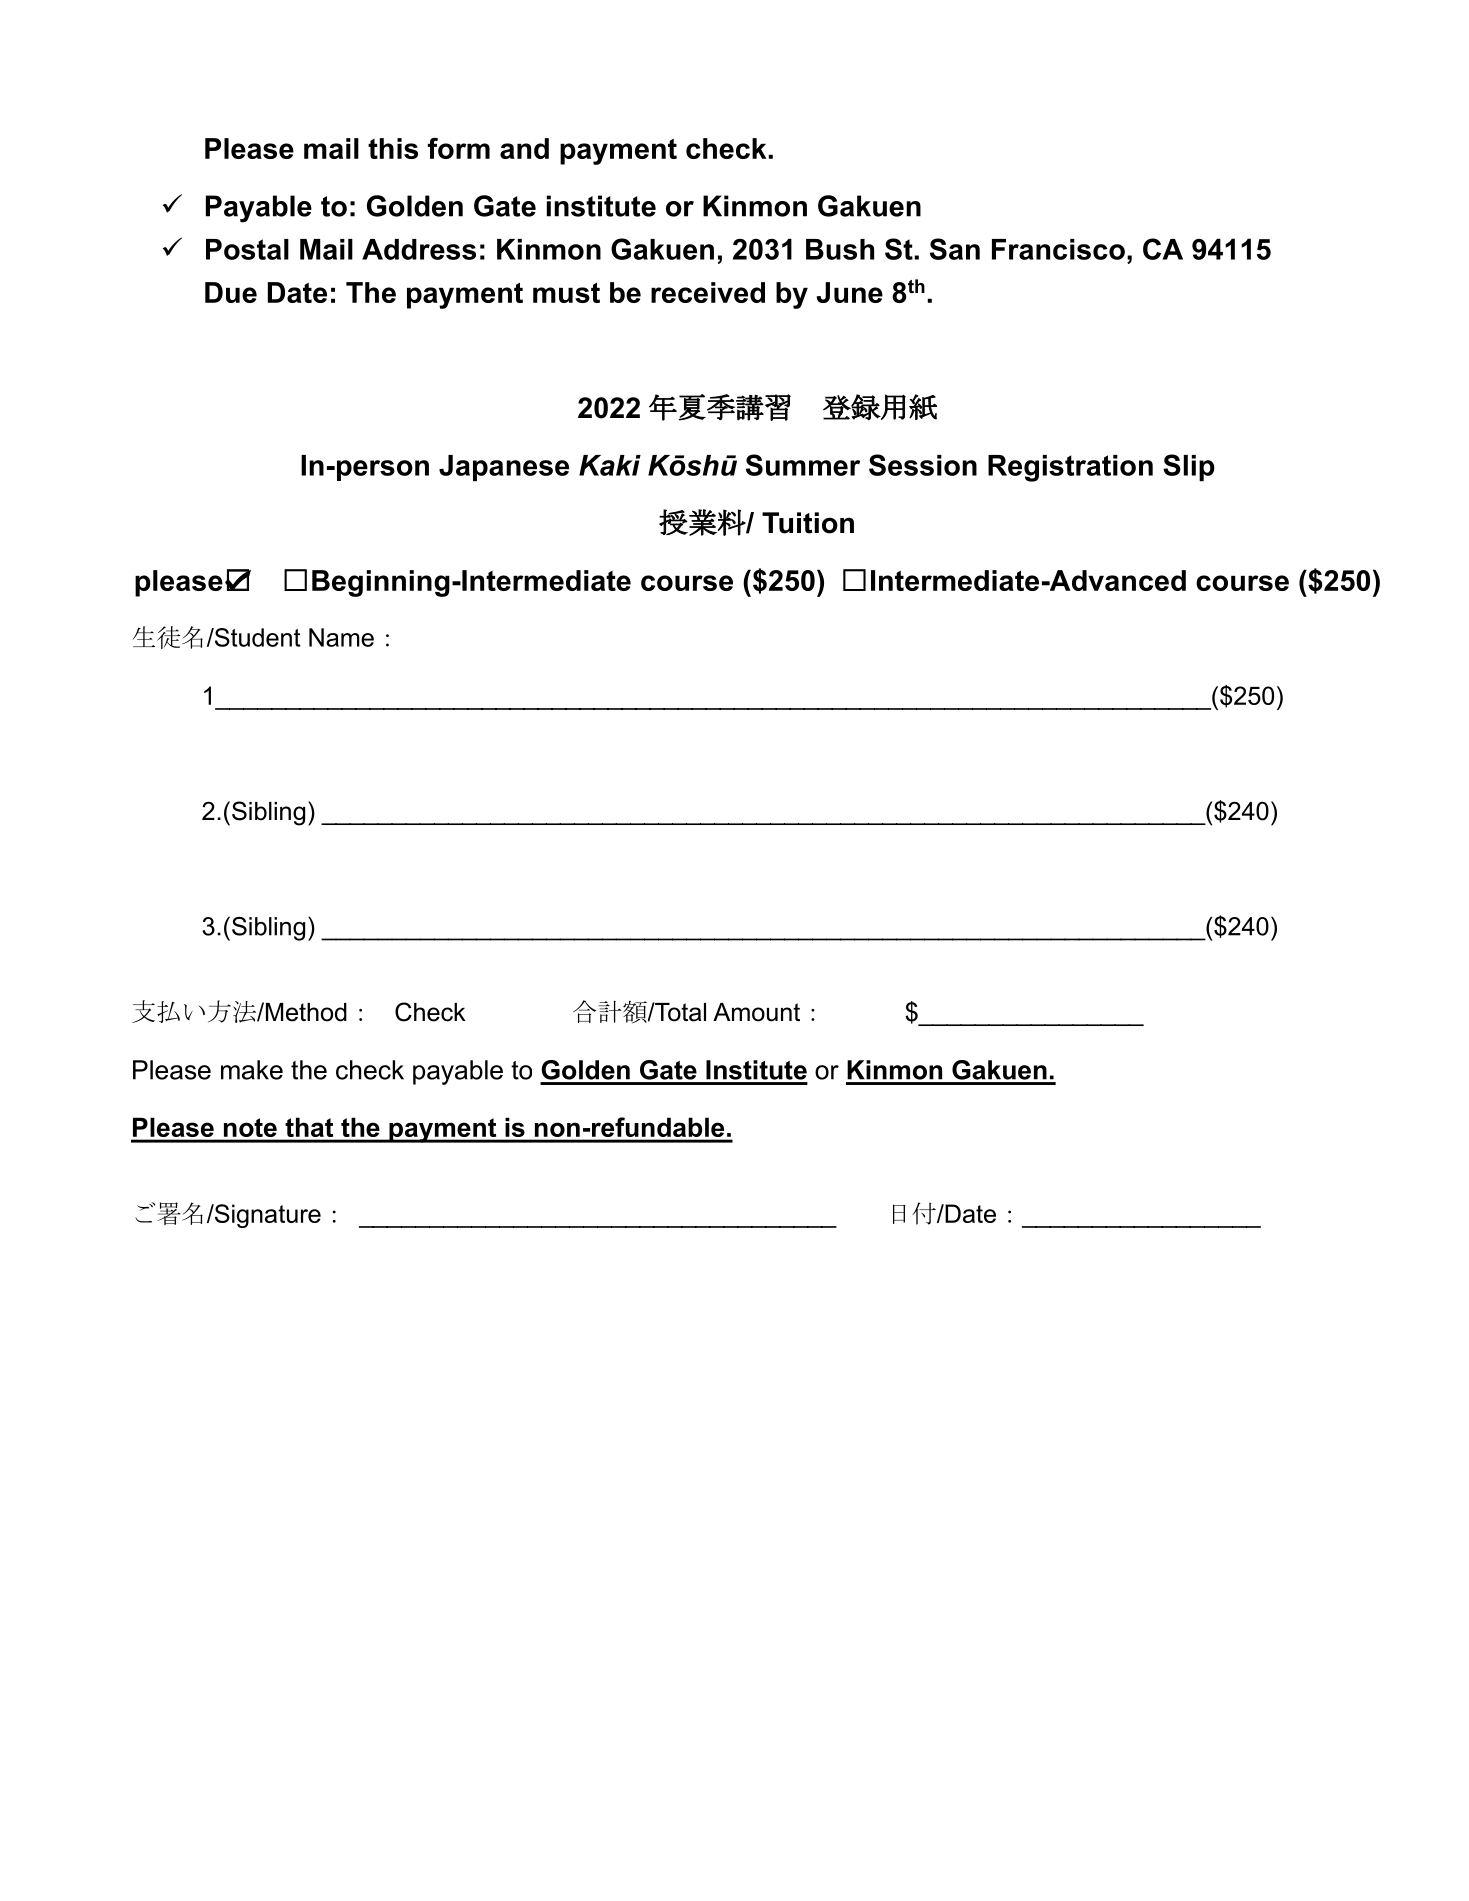  Describe the element at coordinates (252, 1070) in the screenshot. I see `make` at that location.
